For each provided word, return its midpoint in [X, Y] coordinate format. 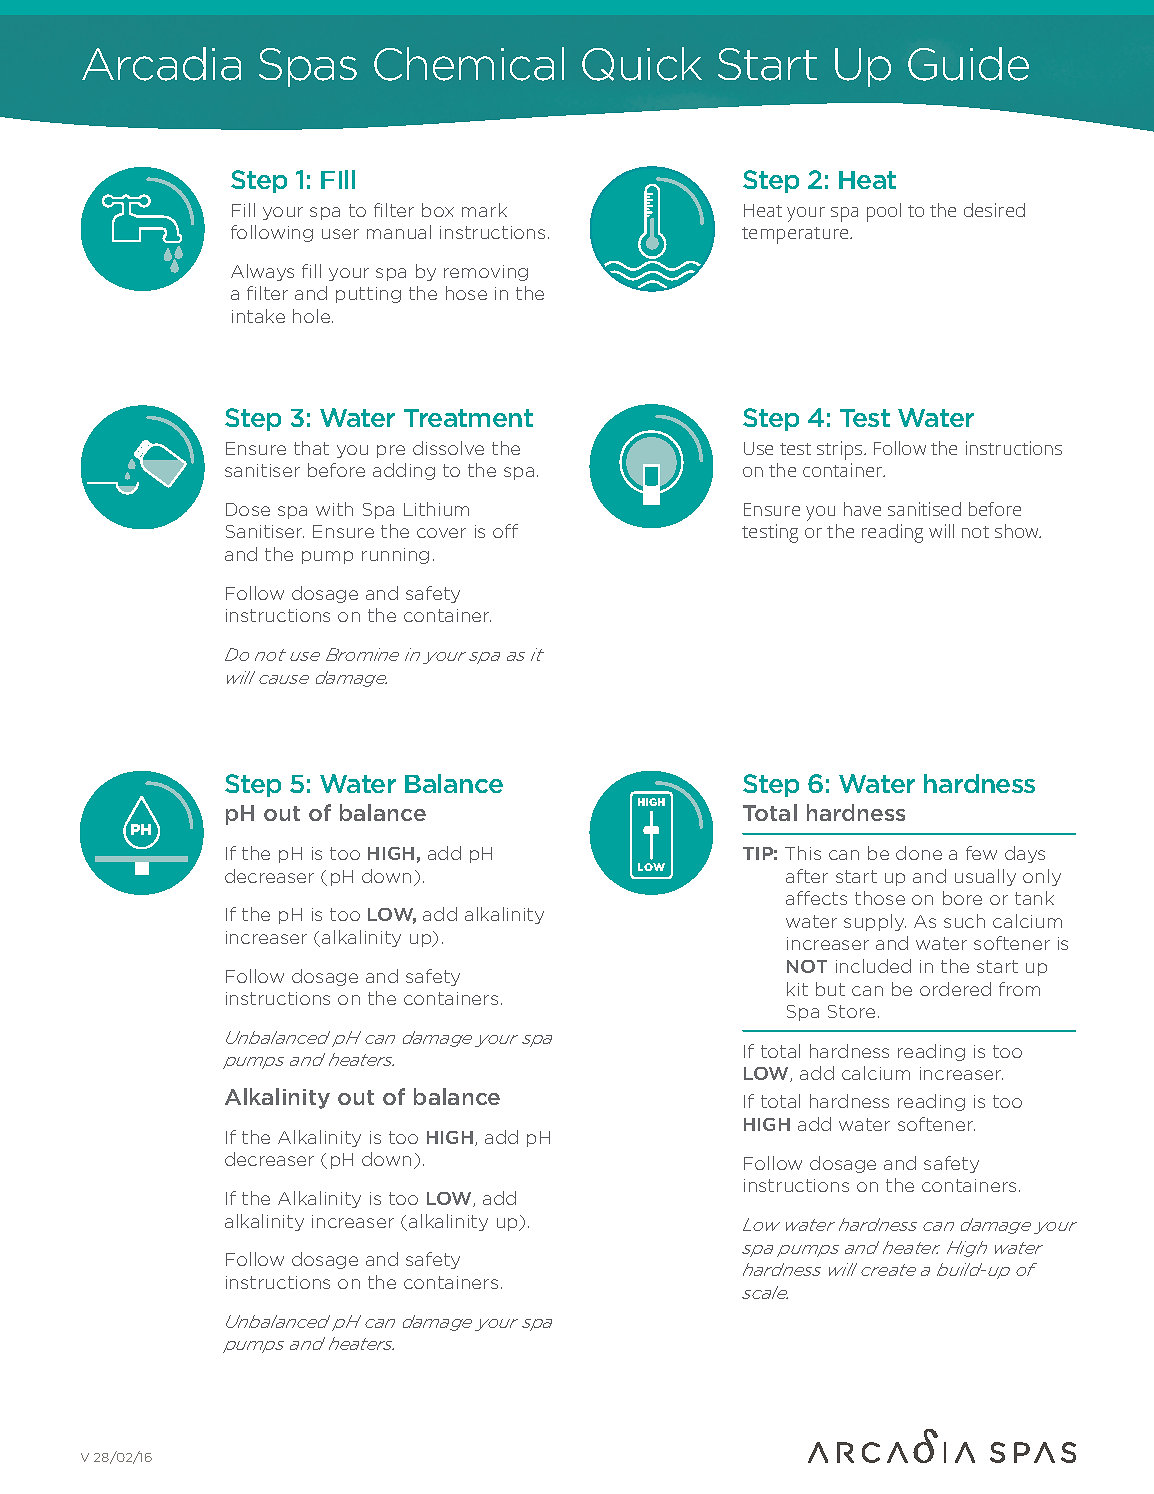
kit [797, 989]
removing [486, 273]
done [919, 853]
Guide [968, 64]
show [1018, 531]
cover [441, 533]
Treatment [468, 418]
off [505, 531]
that [311, 448]
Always [262, 272]
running [395, 556]
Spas [308, 67]
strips [841, 450]
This [803, 853]
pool [884, 212]
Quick [642, 64]
